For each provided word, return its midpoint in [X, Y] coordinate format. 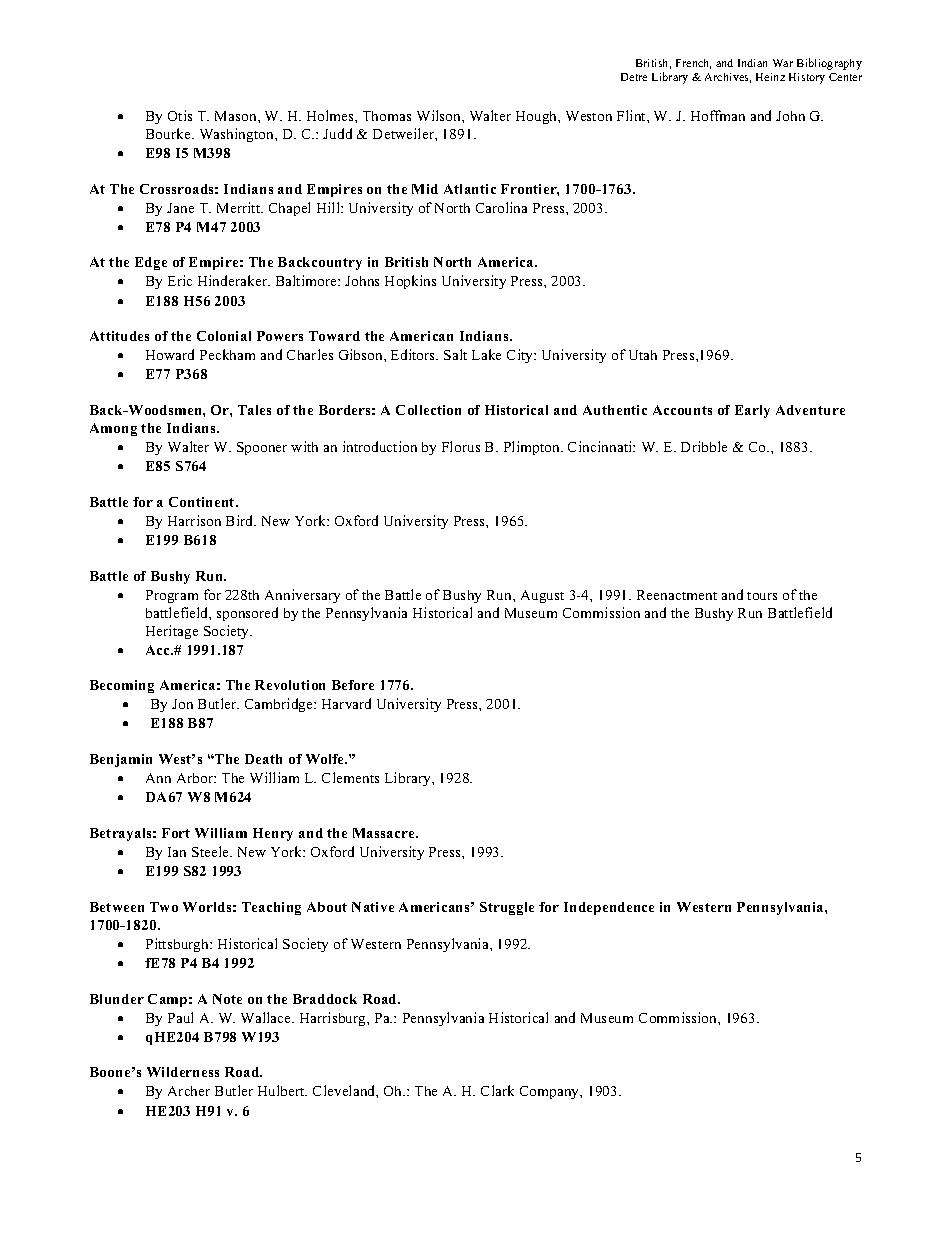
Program [172, 596]
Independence [609, 908]
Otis [180, 115]
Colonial [224, 336]
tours [762, 596]
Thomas [387, 116]
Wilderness [183, 1072]
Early [752, 411]
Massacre [385, 833]
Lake [486, 354]
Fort [176, 833]
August [542, 596]
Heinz [770, 77]
